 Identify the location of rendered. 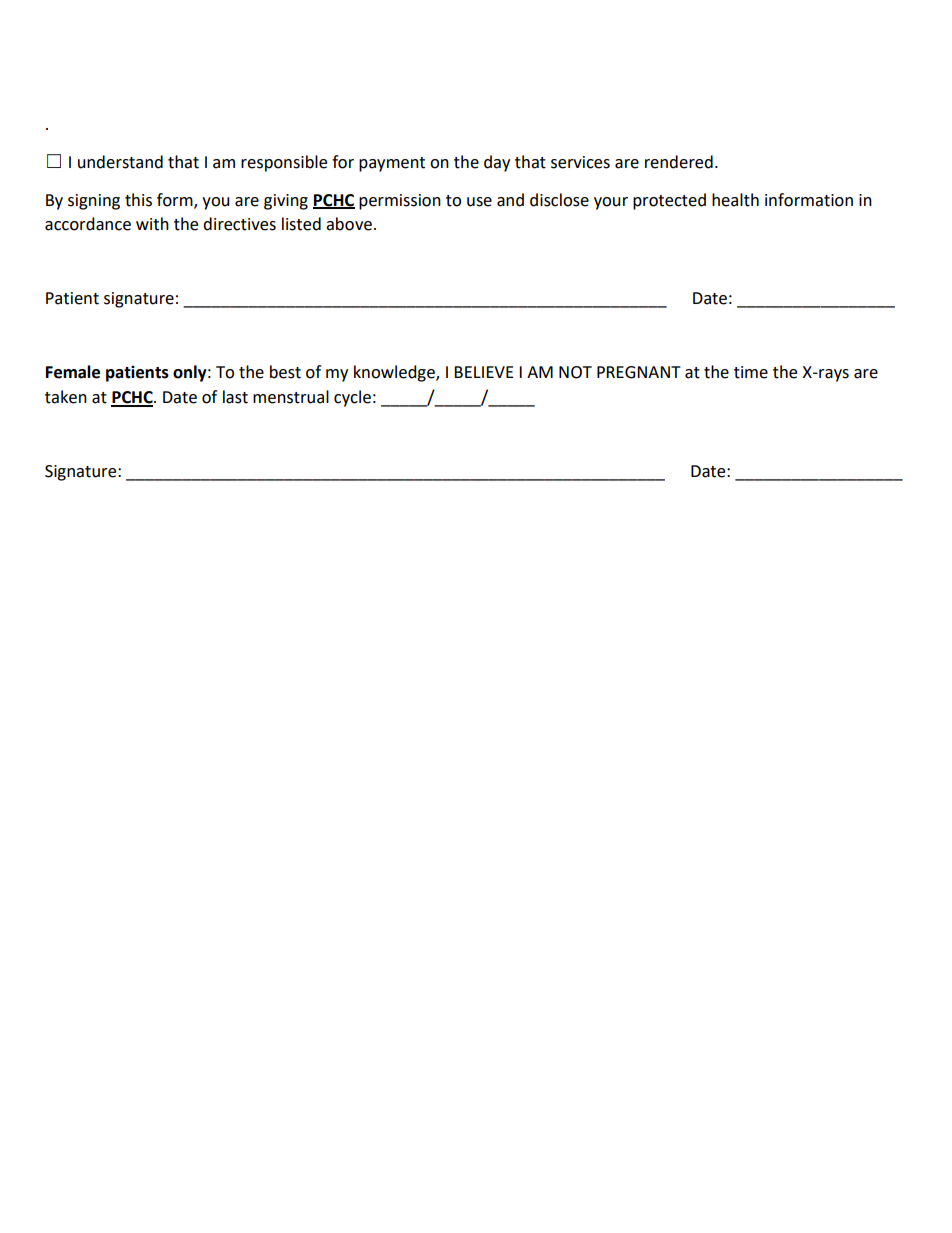
(679, 162).
